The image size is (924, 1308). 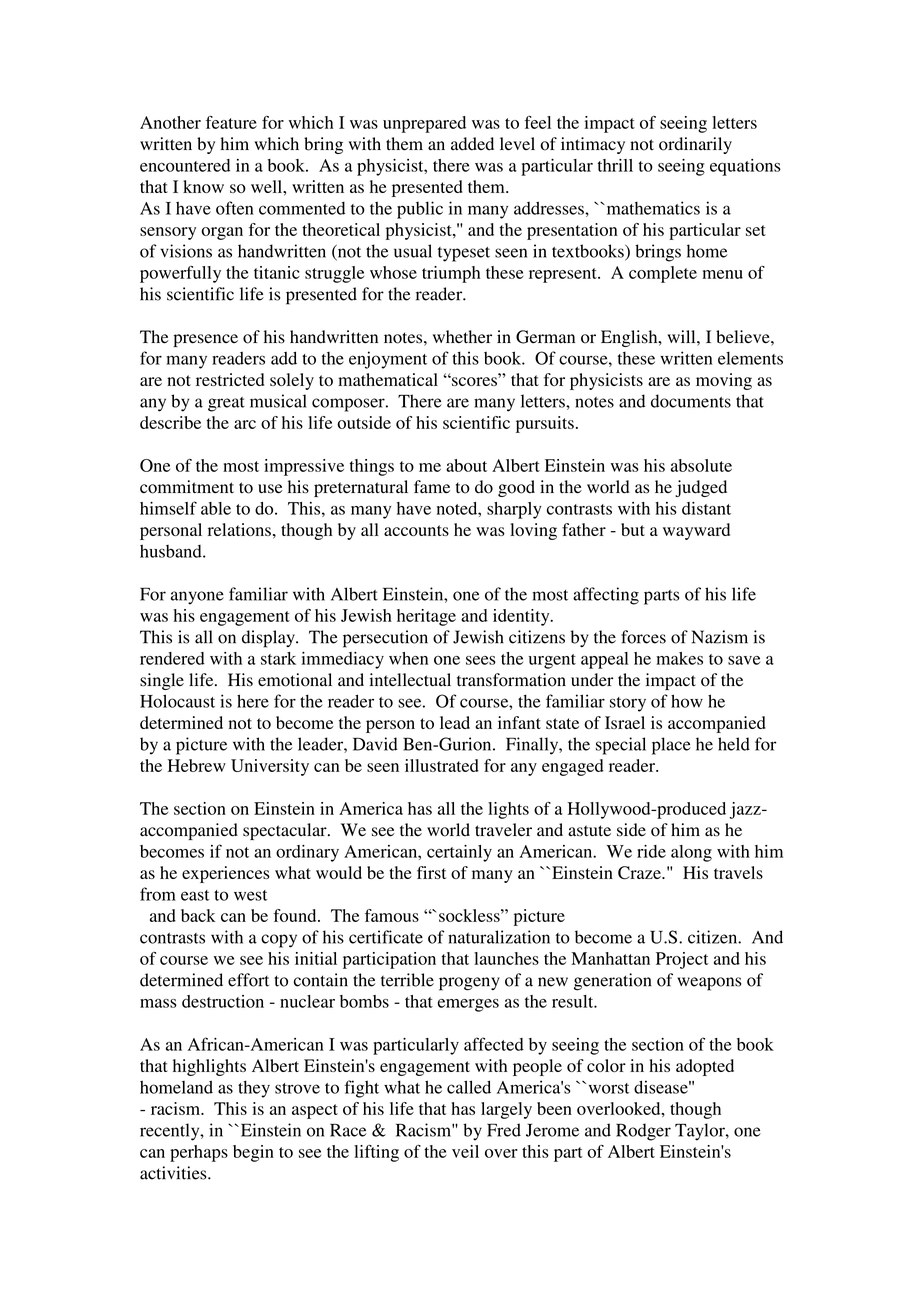 I want to click on veil, so click(x=465, y=1151).
